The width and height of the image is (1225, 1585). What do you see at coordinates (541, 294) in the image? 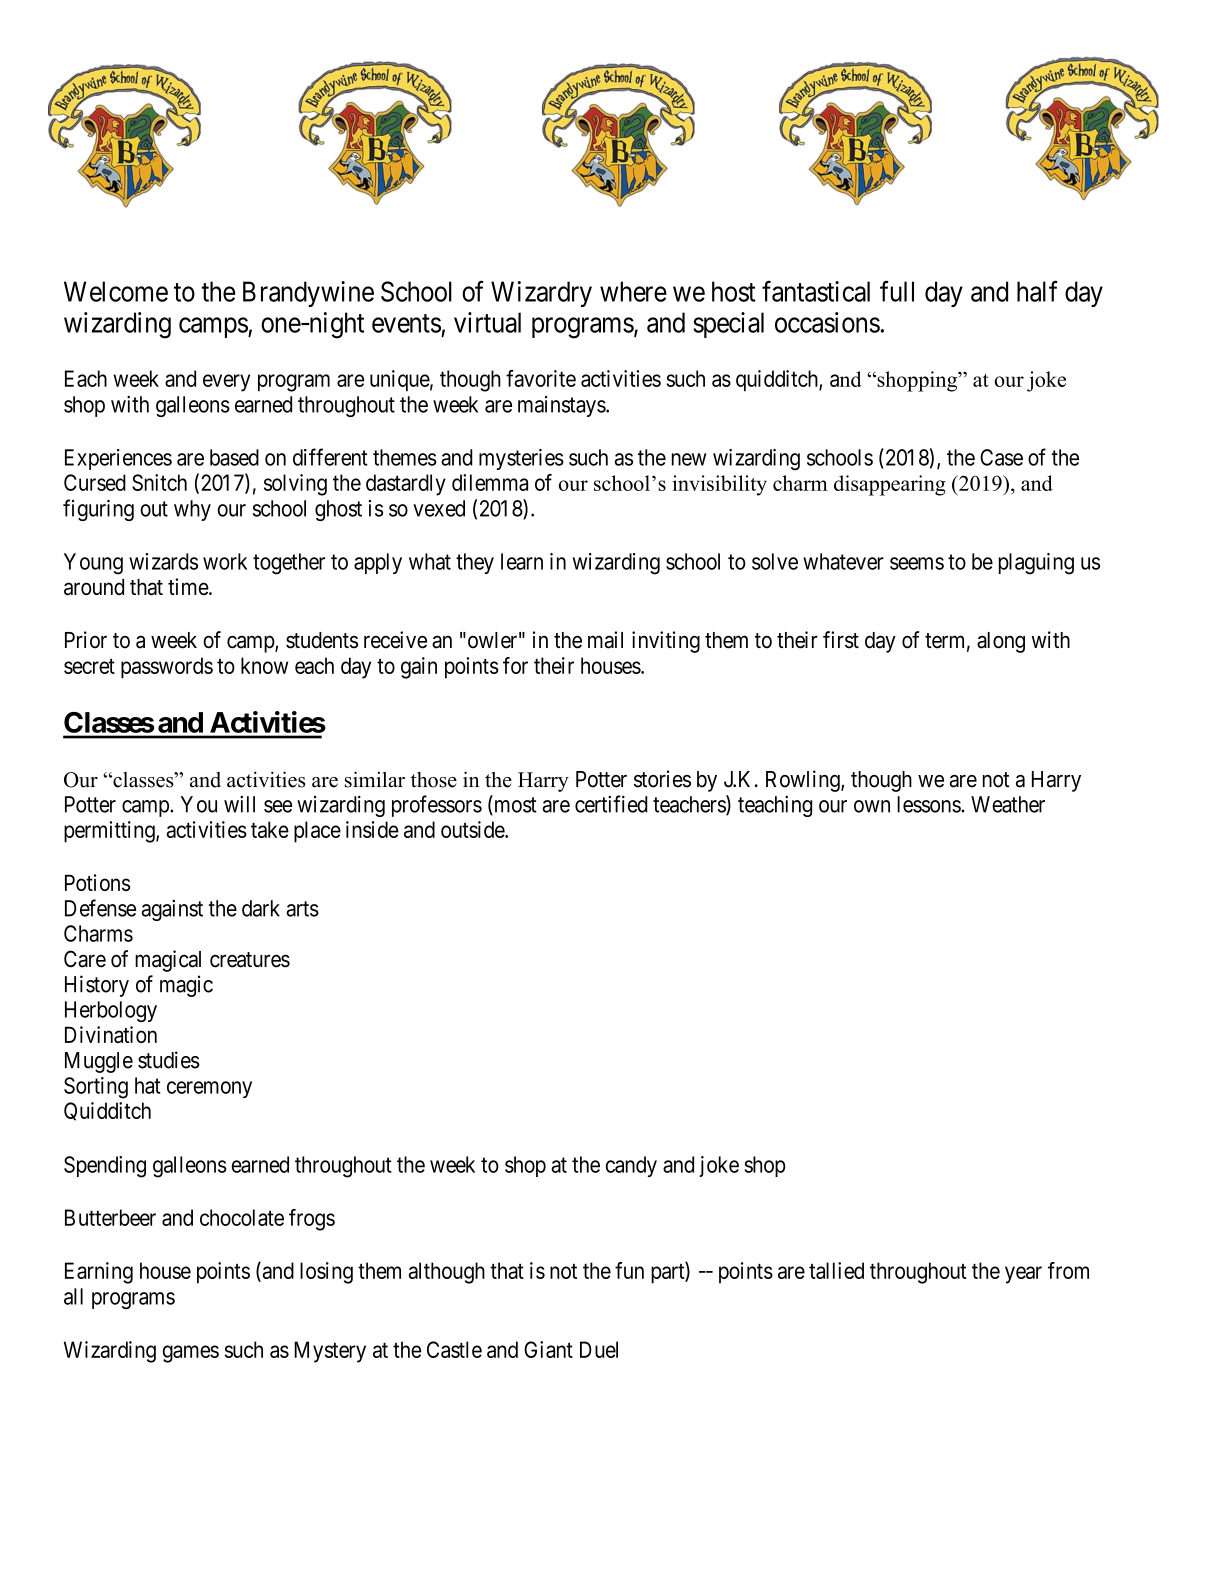
I see `Wizardry` at bounding box center [541, 294].
